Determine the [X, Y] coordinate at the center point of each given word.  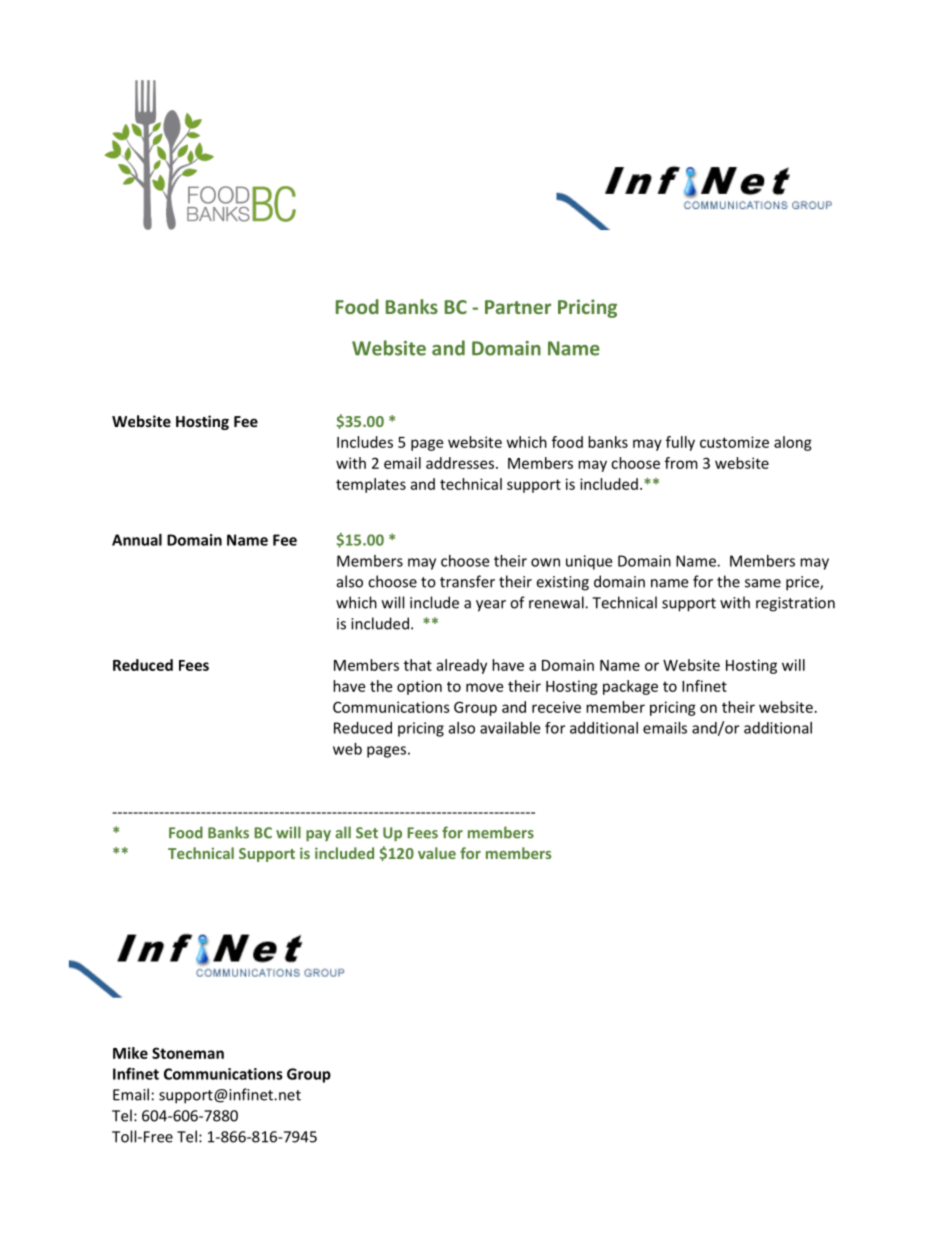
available [510, 728]
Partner [518, 307]
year [491, 606]
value [437, 853]
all [343, 832]
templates [371, 485]
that [418, 665]
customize [734, 442]
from [681, 463]
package [630, 687]
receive [556, 707]
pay [318, 835]
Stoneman [188, 1053]
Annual [137, 540]
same [763, 583]
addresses [461, 463]
